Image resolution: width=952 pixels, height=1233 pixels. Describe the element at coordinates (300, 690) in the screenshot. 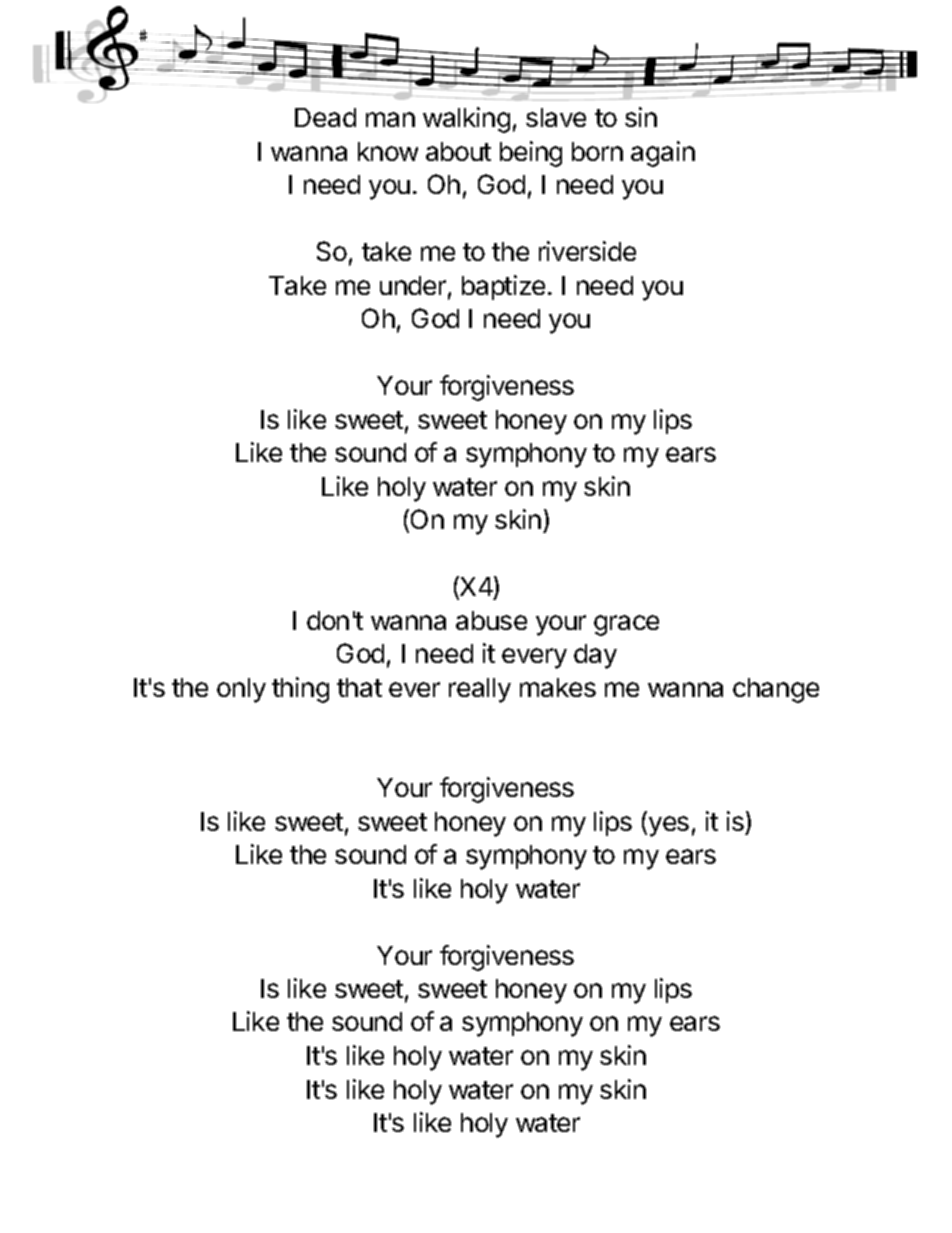

I see `thing` at that location.
